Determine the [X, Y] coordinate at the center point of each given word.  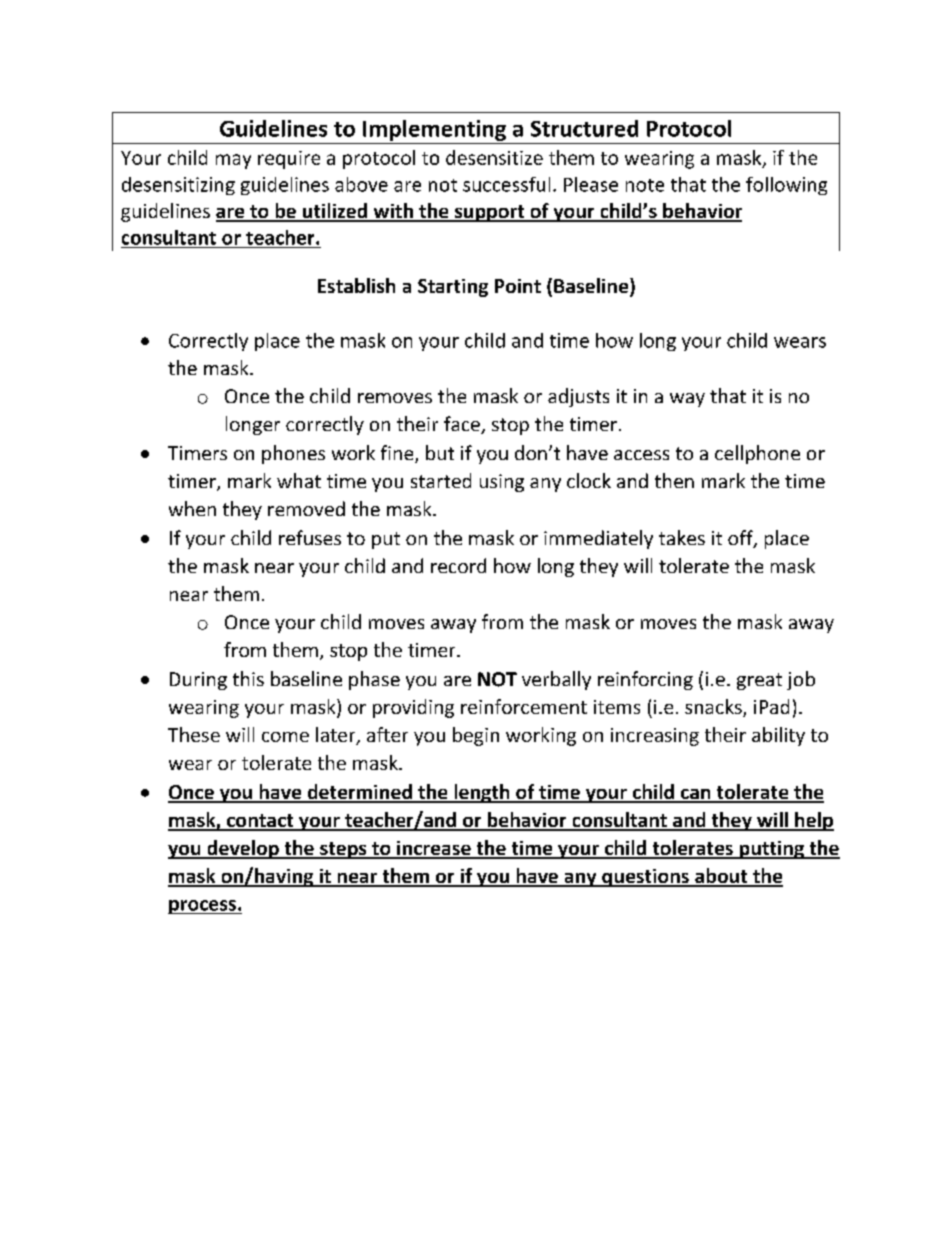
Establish [356, 285]
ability [778, 736]
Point [518, 286]
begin [476, 736]
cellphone [757, 454]
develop [243, 849]
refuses [310, 537]
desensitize [494, 157]
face [463, 425]
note [645, 185]
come [285, 737]
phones [293, 454]
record [458, 565]
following [786, 186]
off [741, 539]
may [233, 161]
